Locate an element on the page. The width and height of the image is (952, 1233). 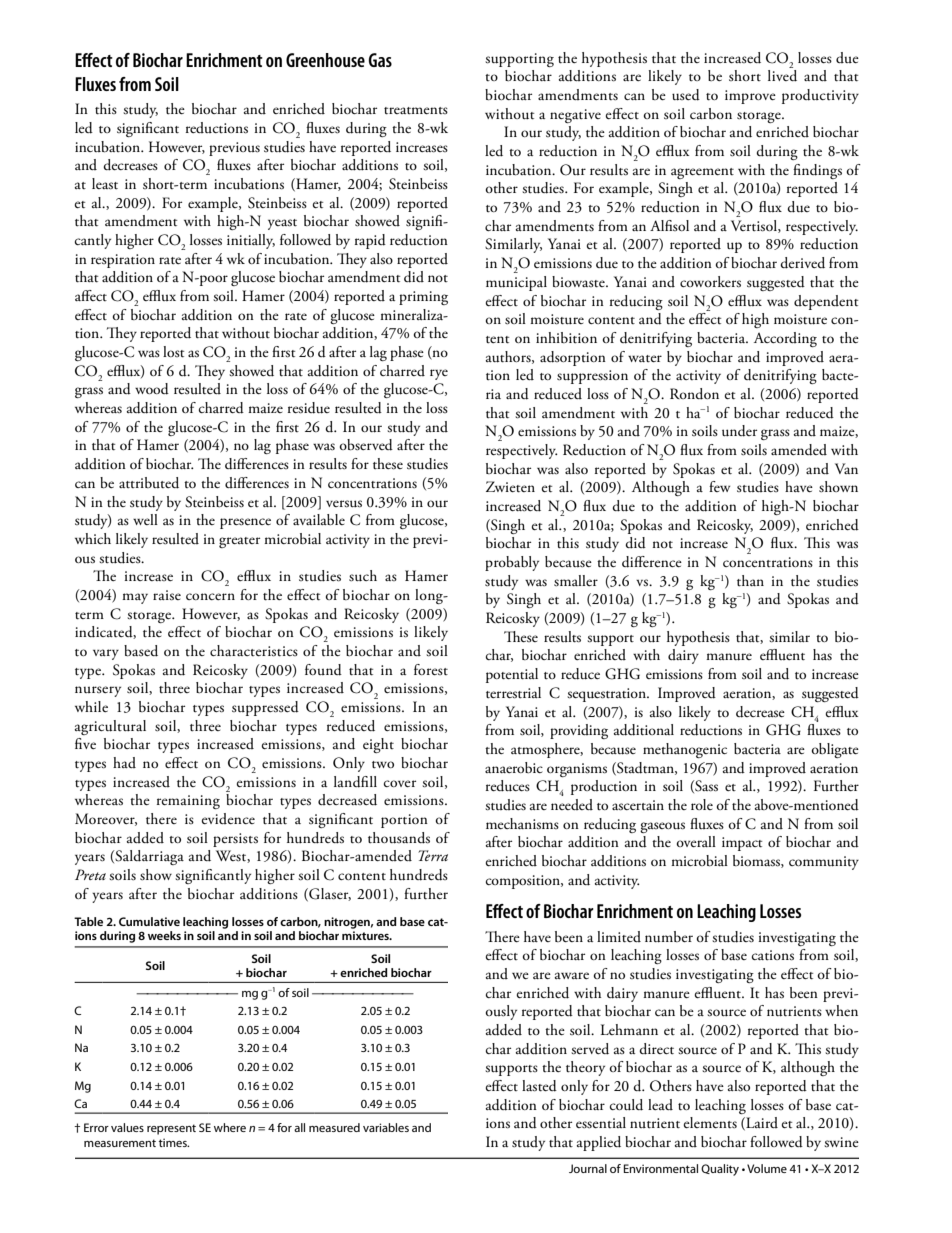
forest is located at coordinates (431, 669).
